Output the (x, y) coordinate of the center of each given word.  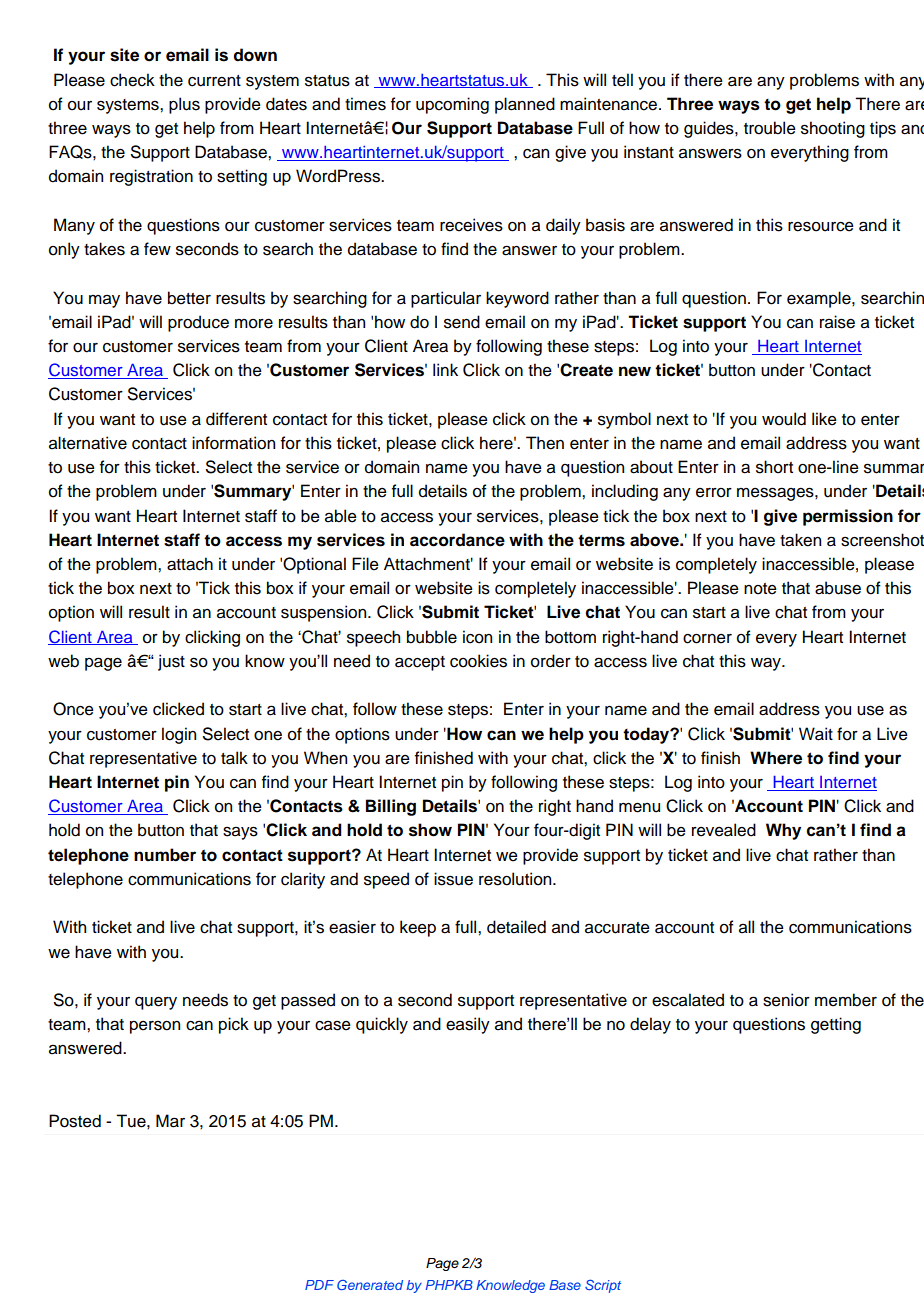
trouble (770, 128)
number (165, 855)
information (233, 443)
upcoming (452, 105)
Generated (370, 1285)
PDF (319, 1285)
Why (783, 831)
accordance (457, 540)
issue (453, 879)
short (774, 467)
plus (184, 105)
